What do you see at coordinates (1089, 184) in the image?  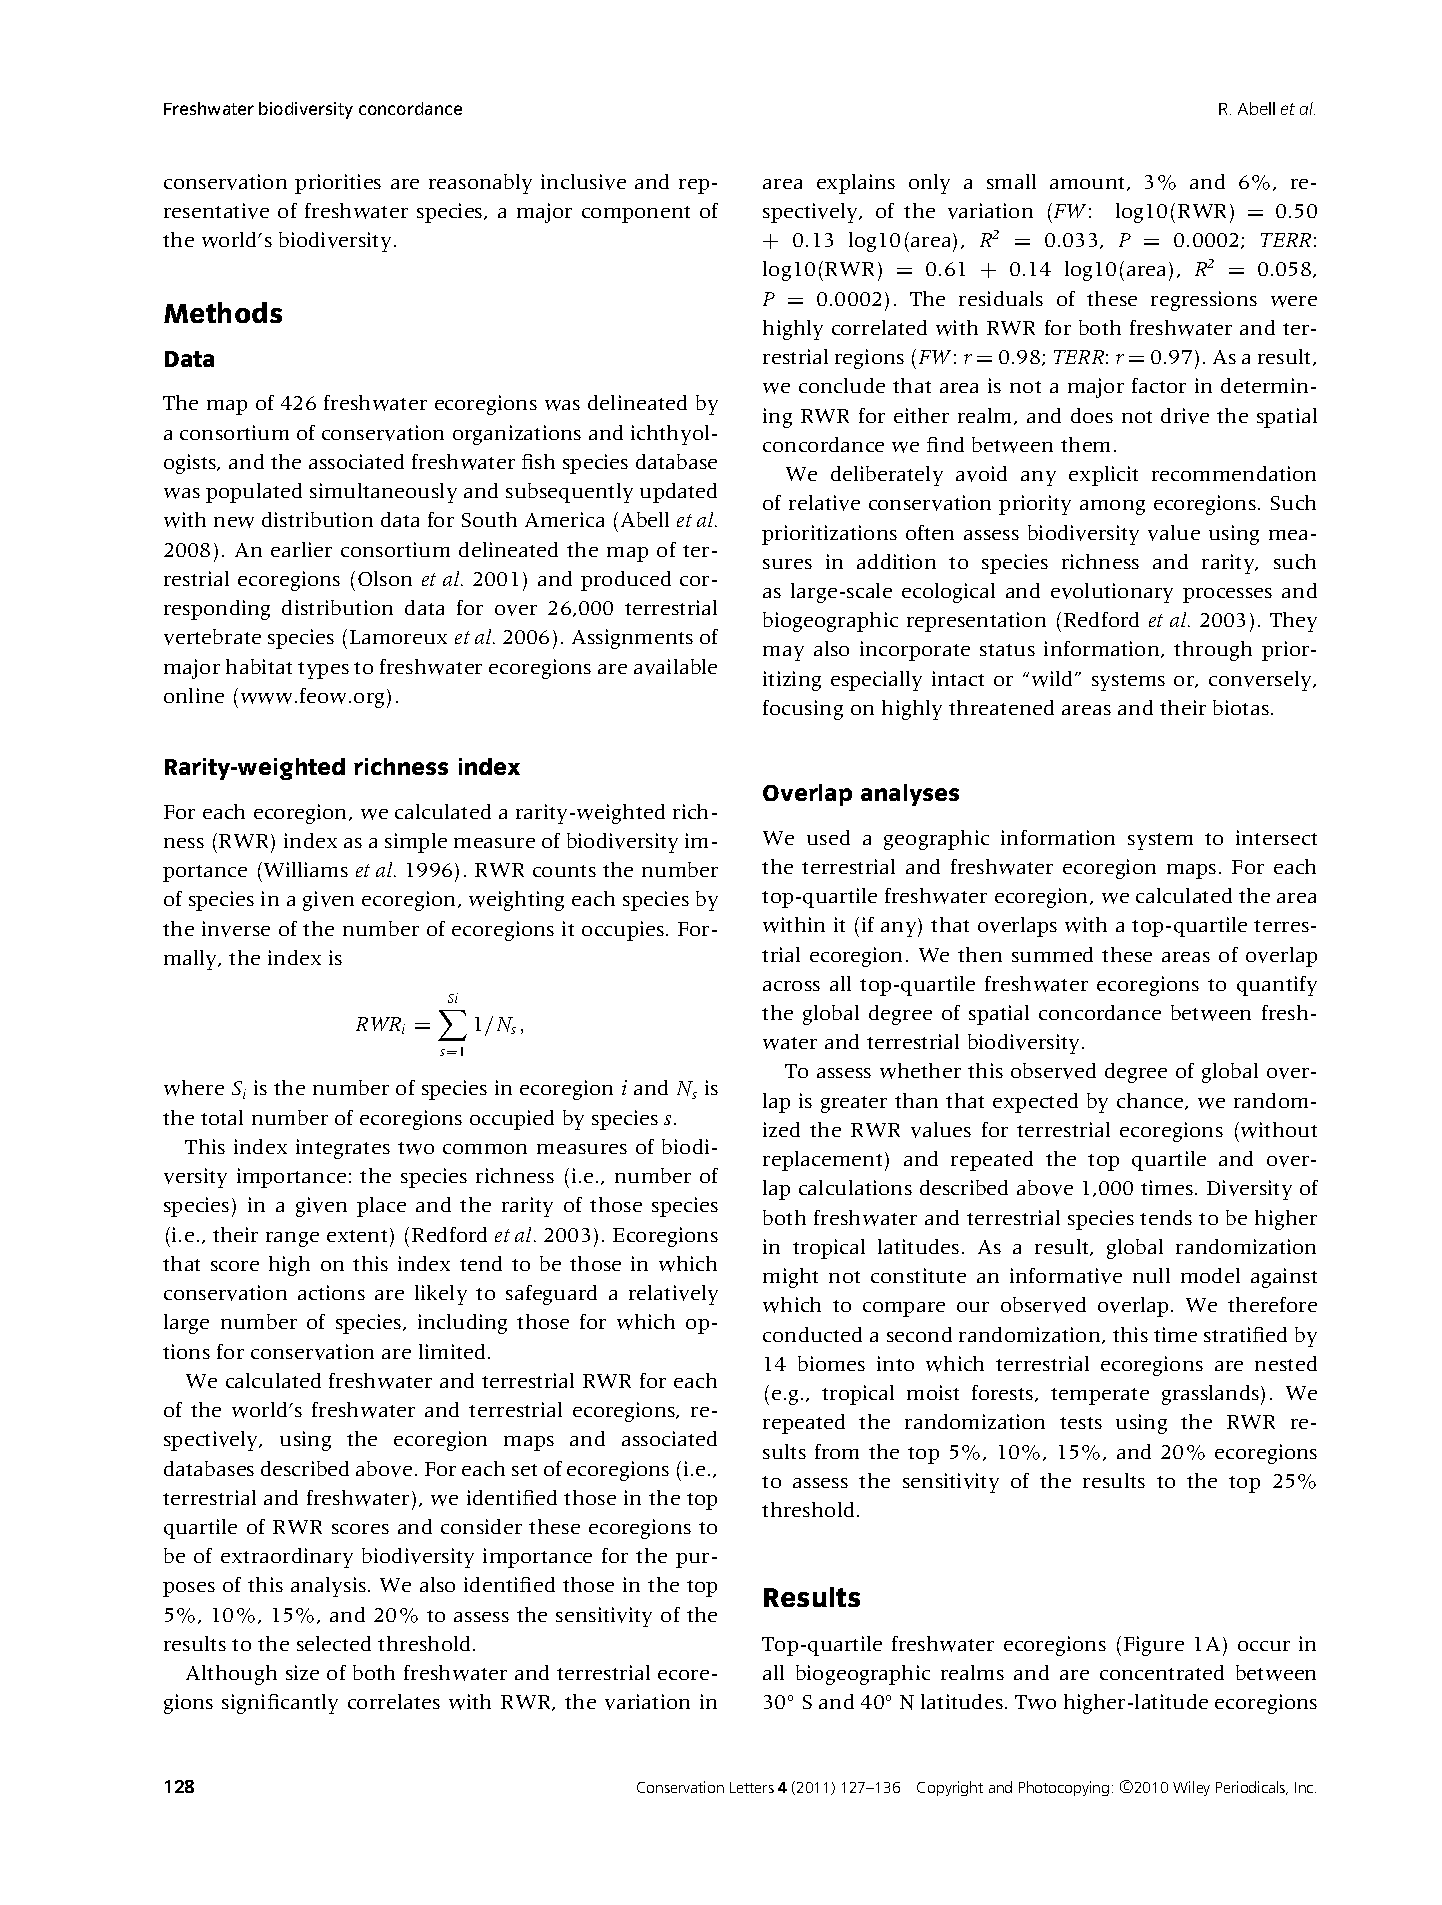 I see `amount` at bounding box center [1089, 184].
